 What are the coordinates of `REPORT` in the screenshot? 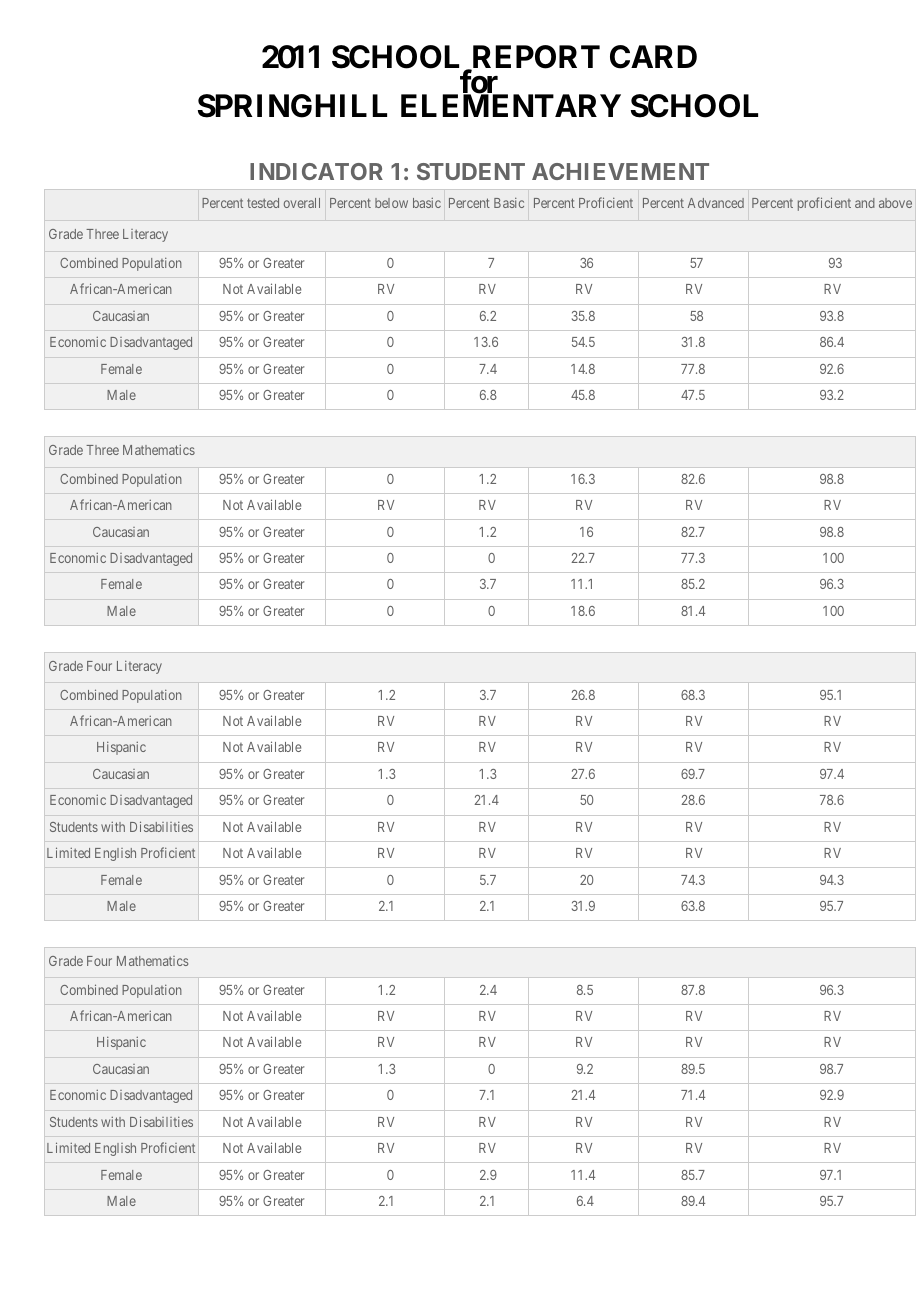 It's located at (535, 58).
